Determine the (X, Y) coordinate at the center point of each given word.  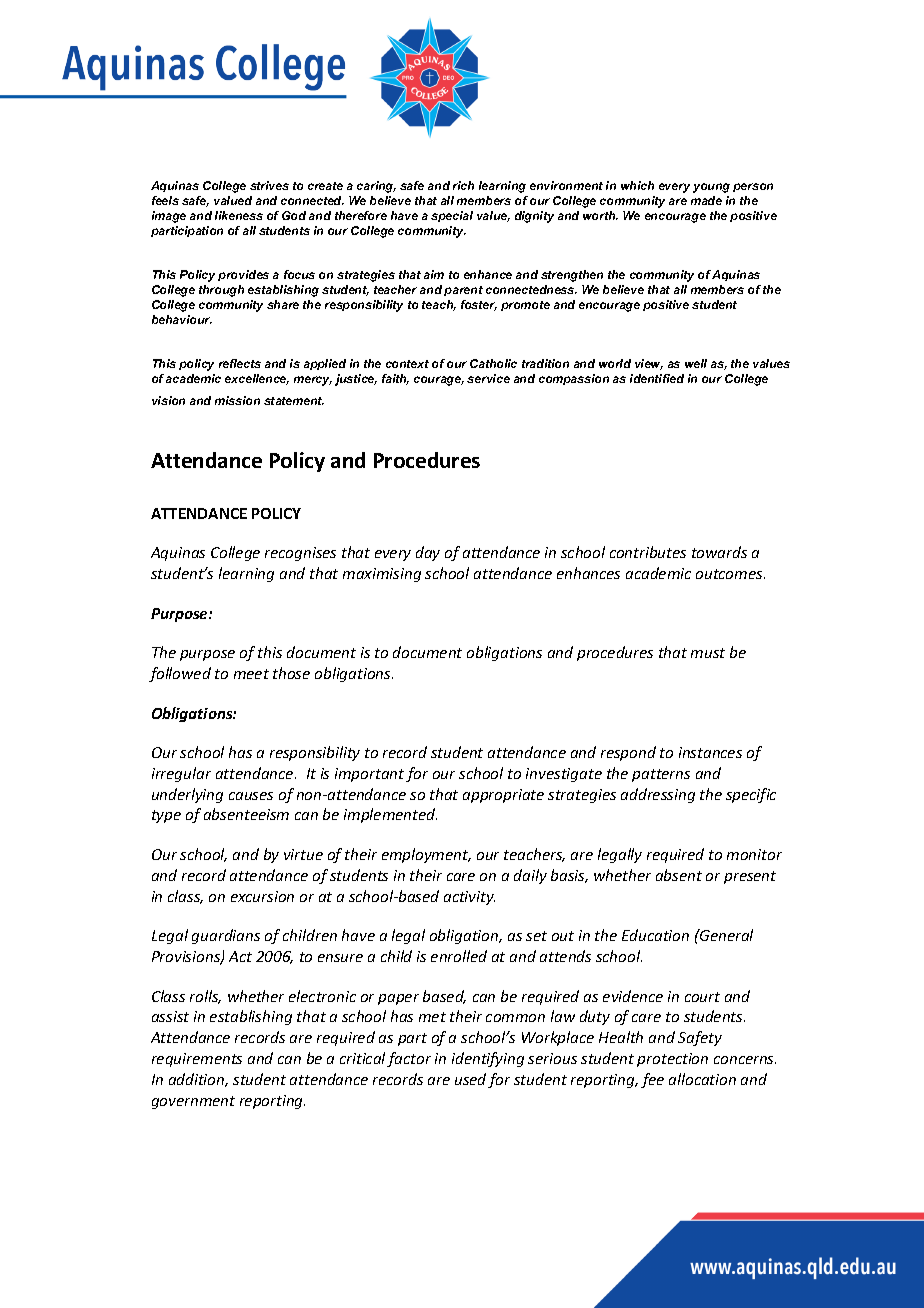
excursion (262, 896)
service (488, 378)
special (452, 216)
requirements (197, 1060)
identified (657, 378)
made (706, 200)
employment (426, 855)
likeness (239, 215)
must (708, 653)
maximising (382, 575)
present (750, 877)
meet (251, 674)
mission (237, 400)
